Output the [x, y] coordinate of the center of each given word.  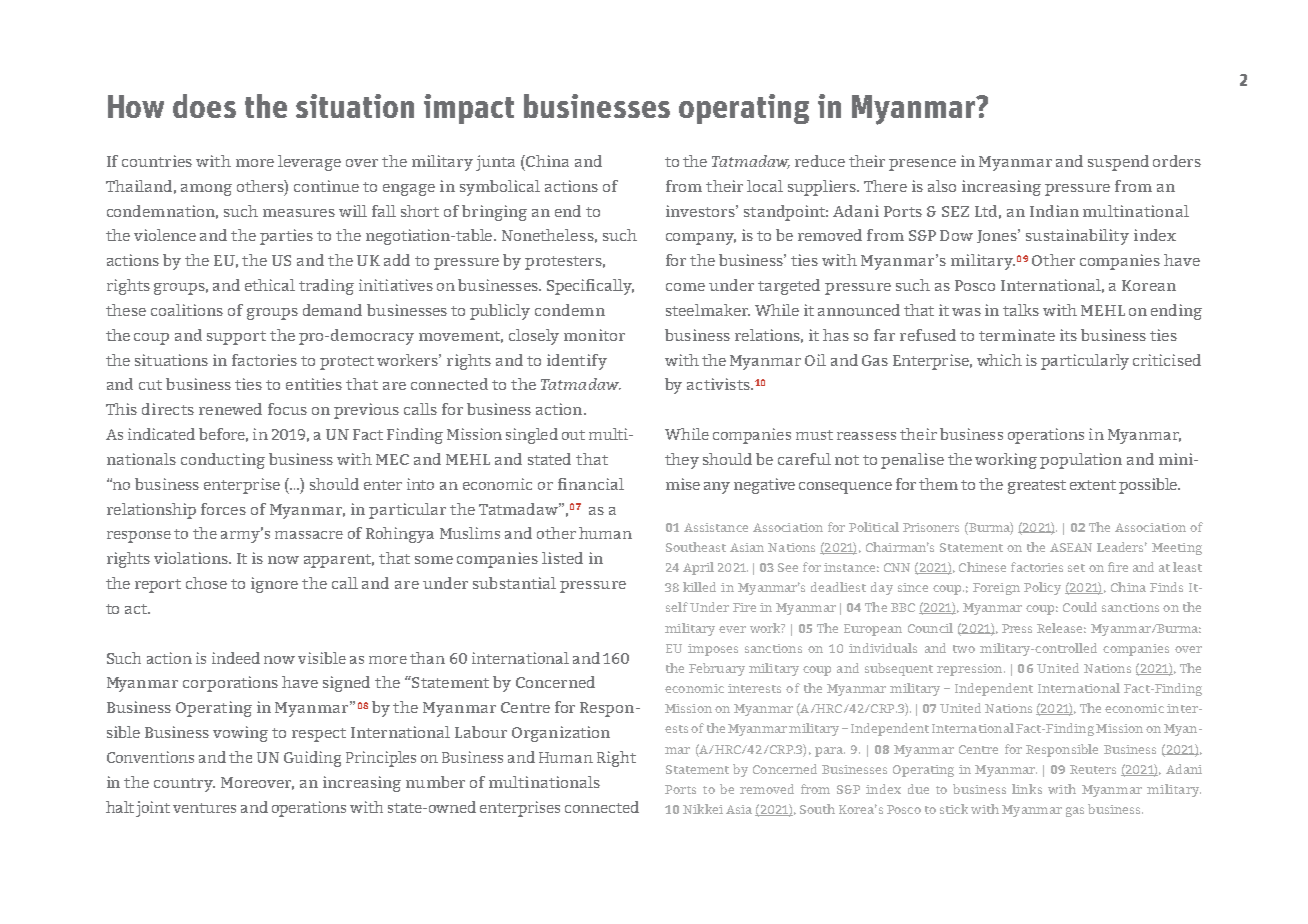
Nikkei [703, 809]
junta [495, 163]
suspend [1118, 163]
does [204, 106]
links [1027, 789]
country [184, 785]
